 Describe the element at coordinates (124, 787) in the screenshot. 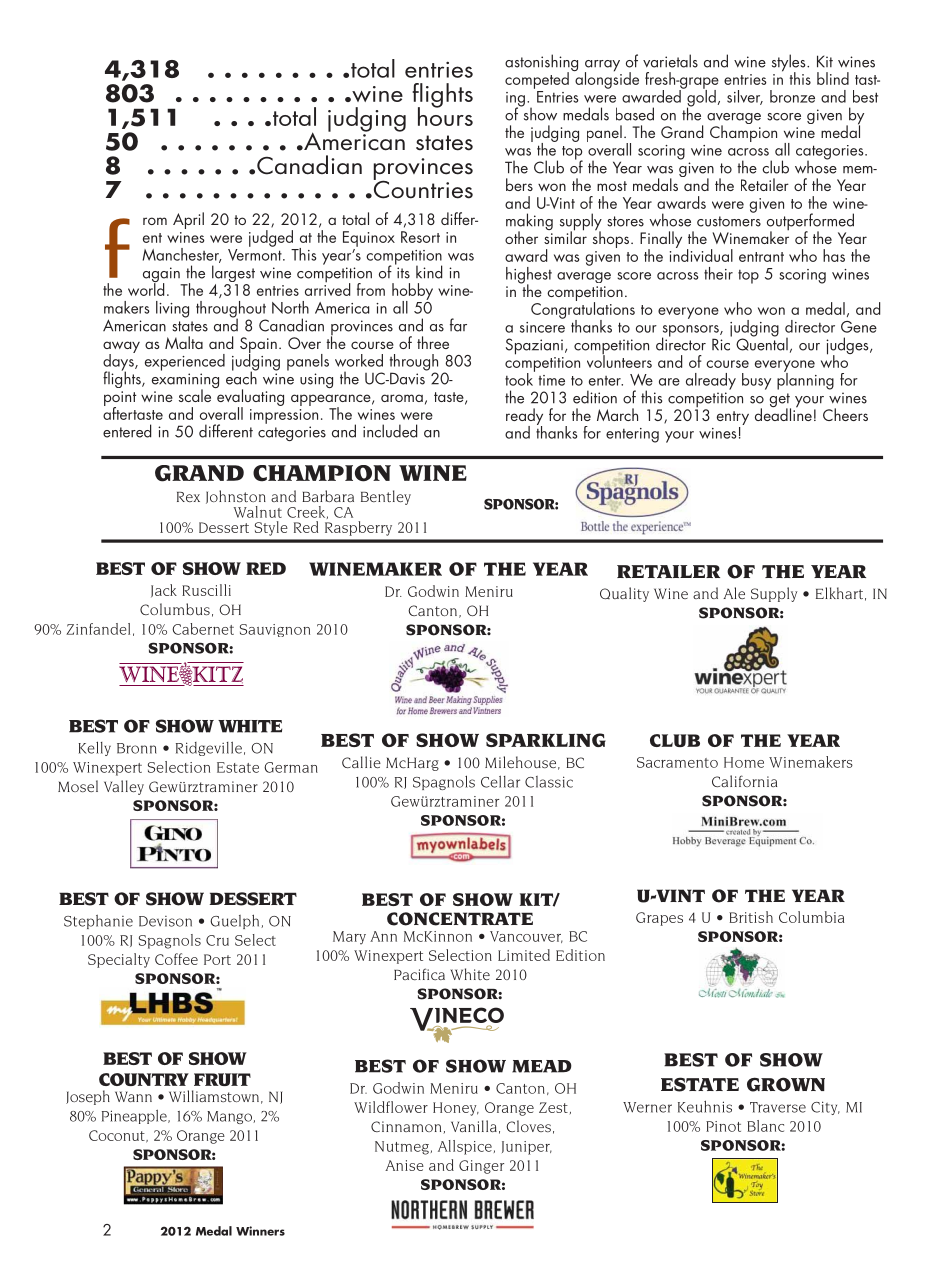

I see `Valley` at that location.
